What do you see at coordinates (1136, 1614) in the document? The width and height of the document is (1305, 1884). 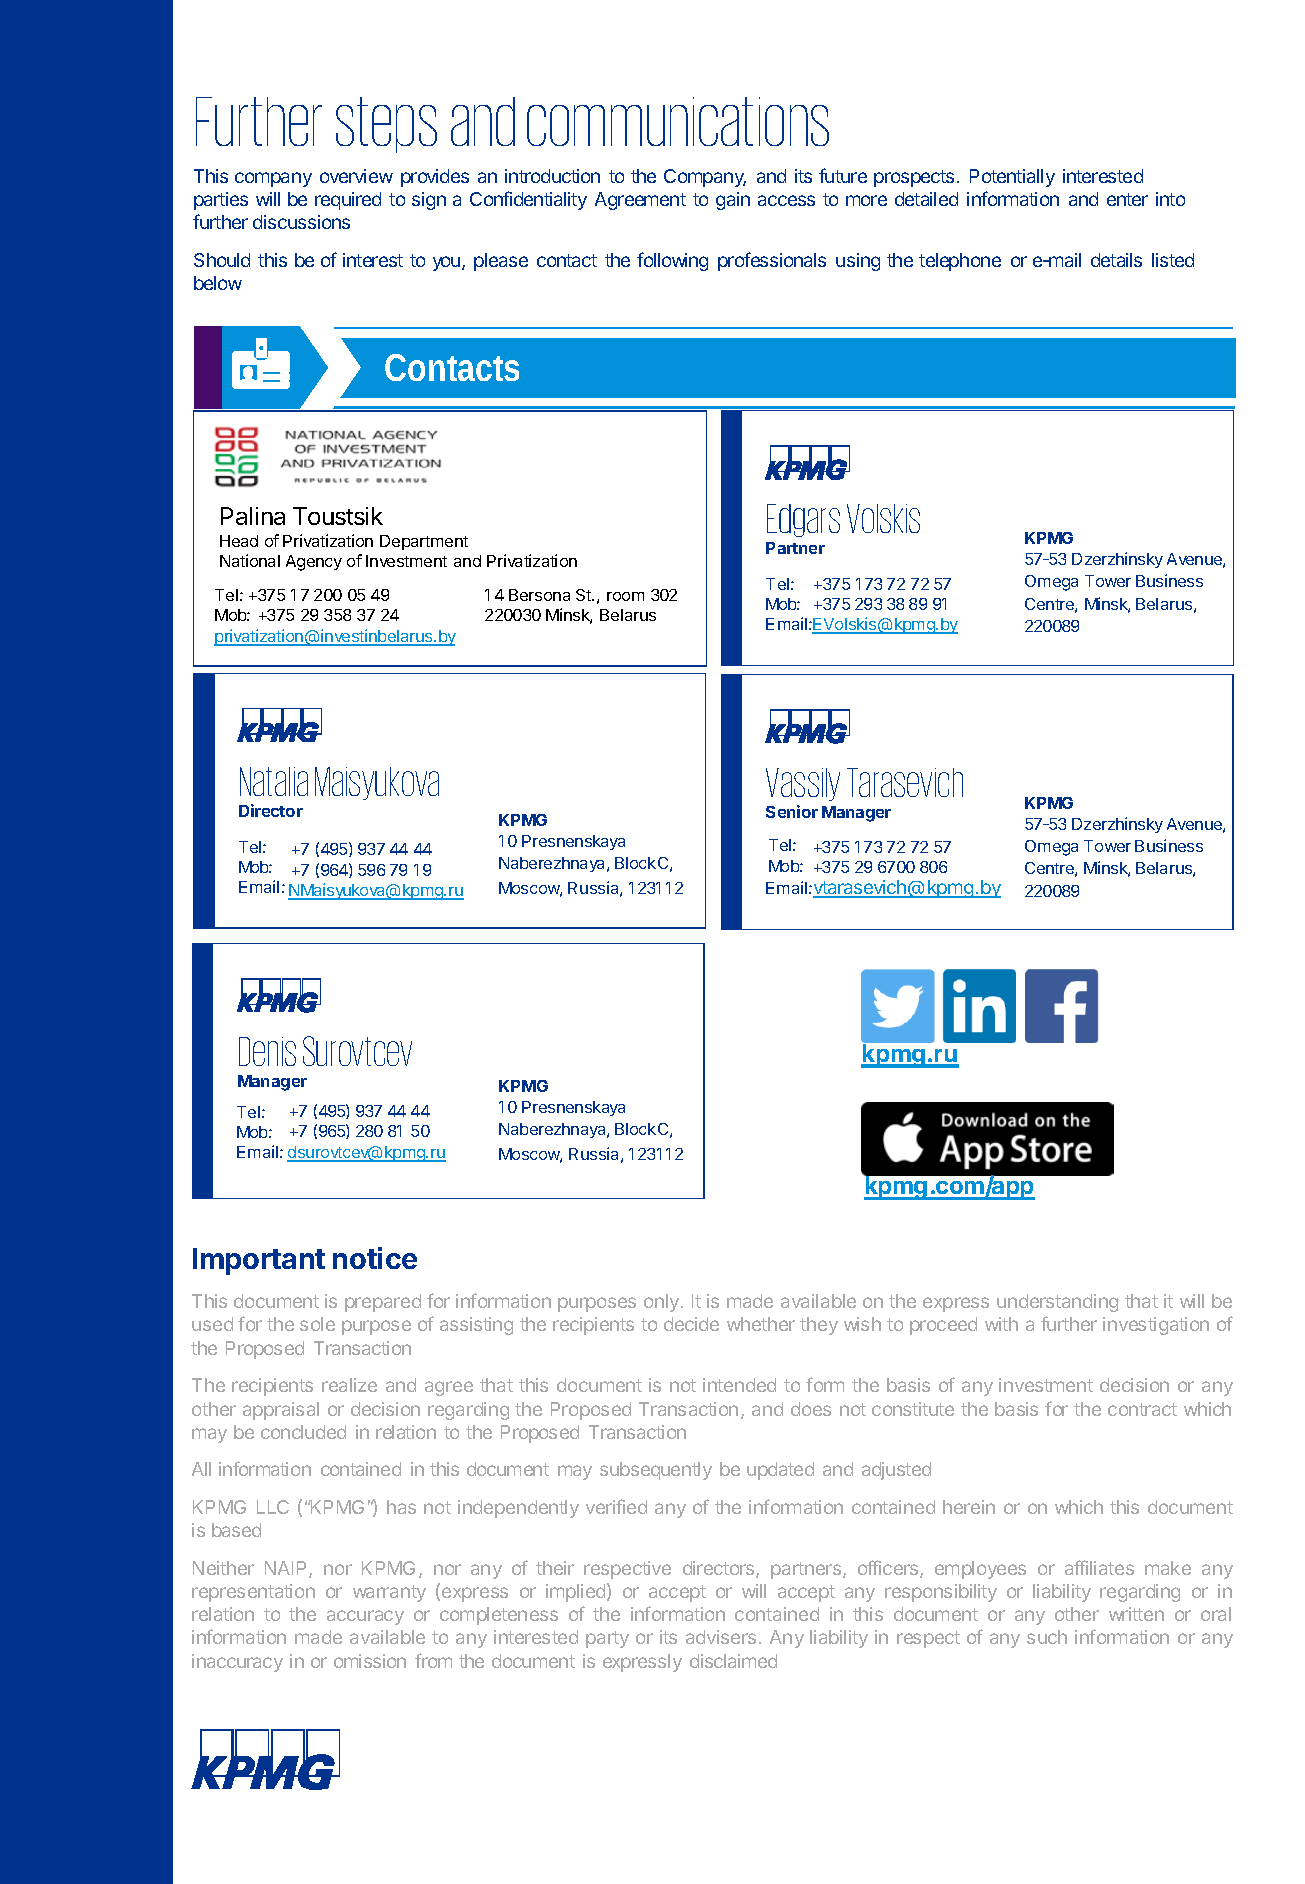 I see `written` at bounding box center [1136, 1614].
